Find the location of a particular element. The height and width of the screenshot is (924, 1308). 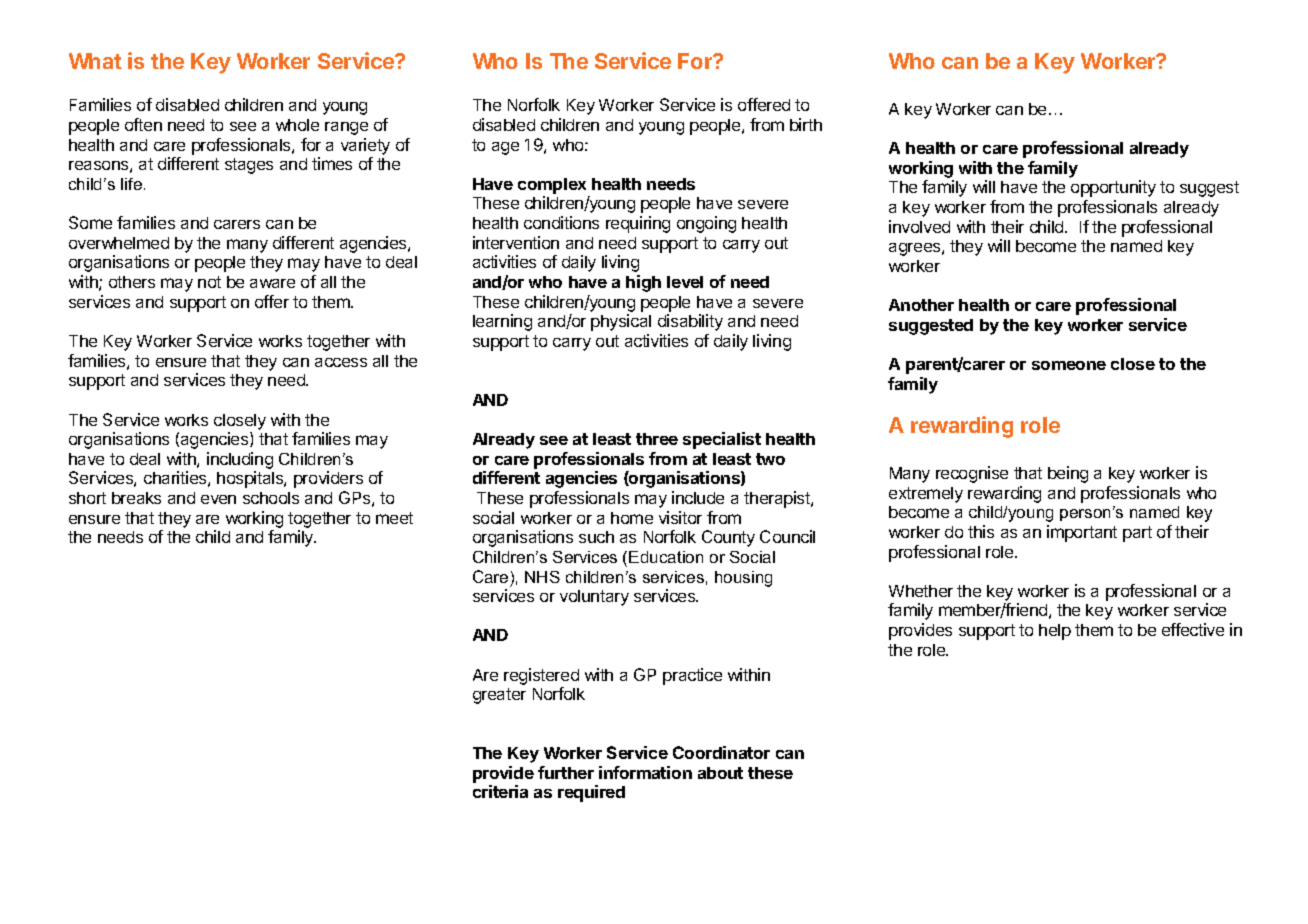

involved is located at coordinates (919, 226).
